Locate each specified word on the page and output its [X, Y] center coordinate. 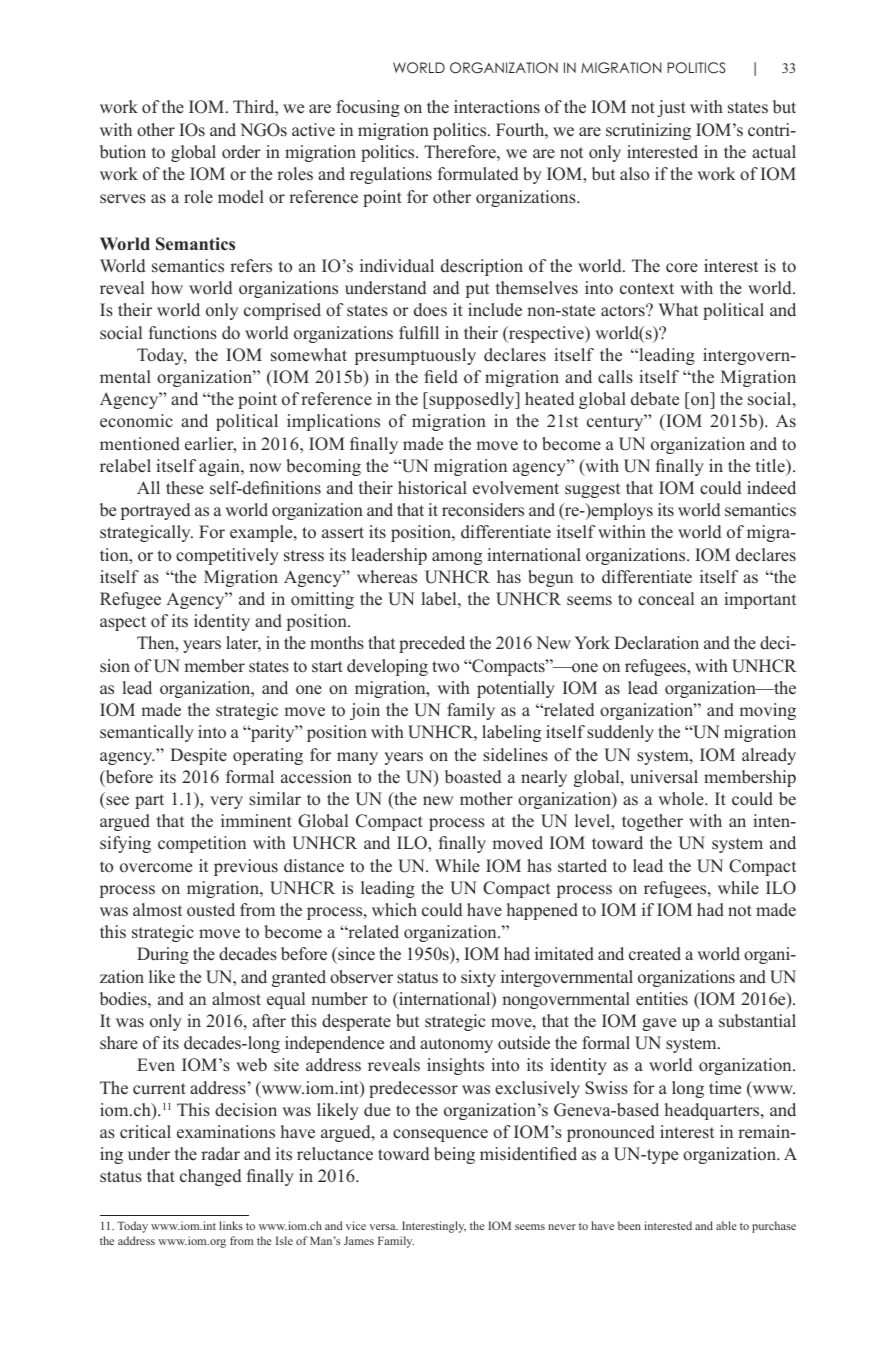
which [394, 910]
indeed [771, 488]
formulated [478, 174]
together [652, 822]
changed [210, 1177]
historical [432, 488]
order [241, 152]
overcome [156, 868]
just [671, 108]
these [185, 488]
